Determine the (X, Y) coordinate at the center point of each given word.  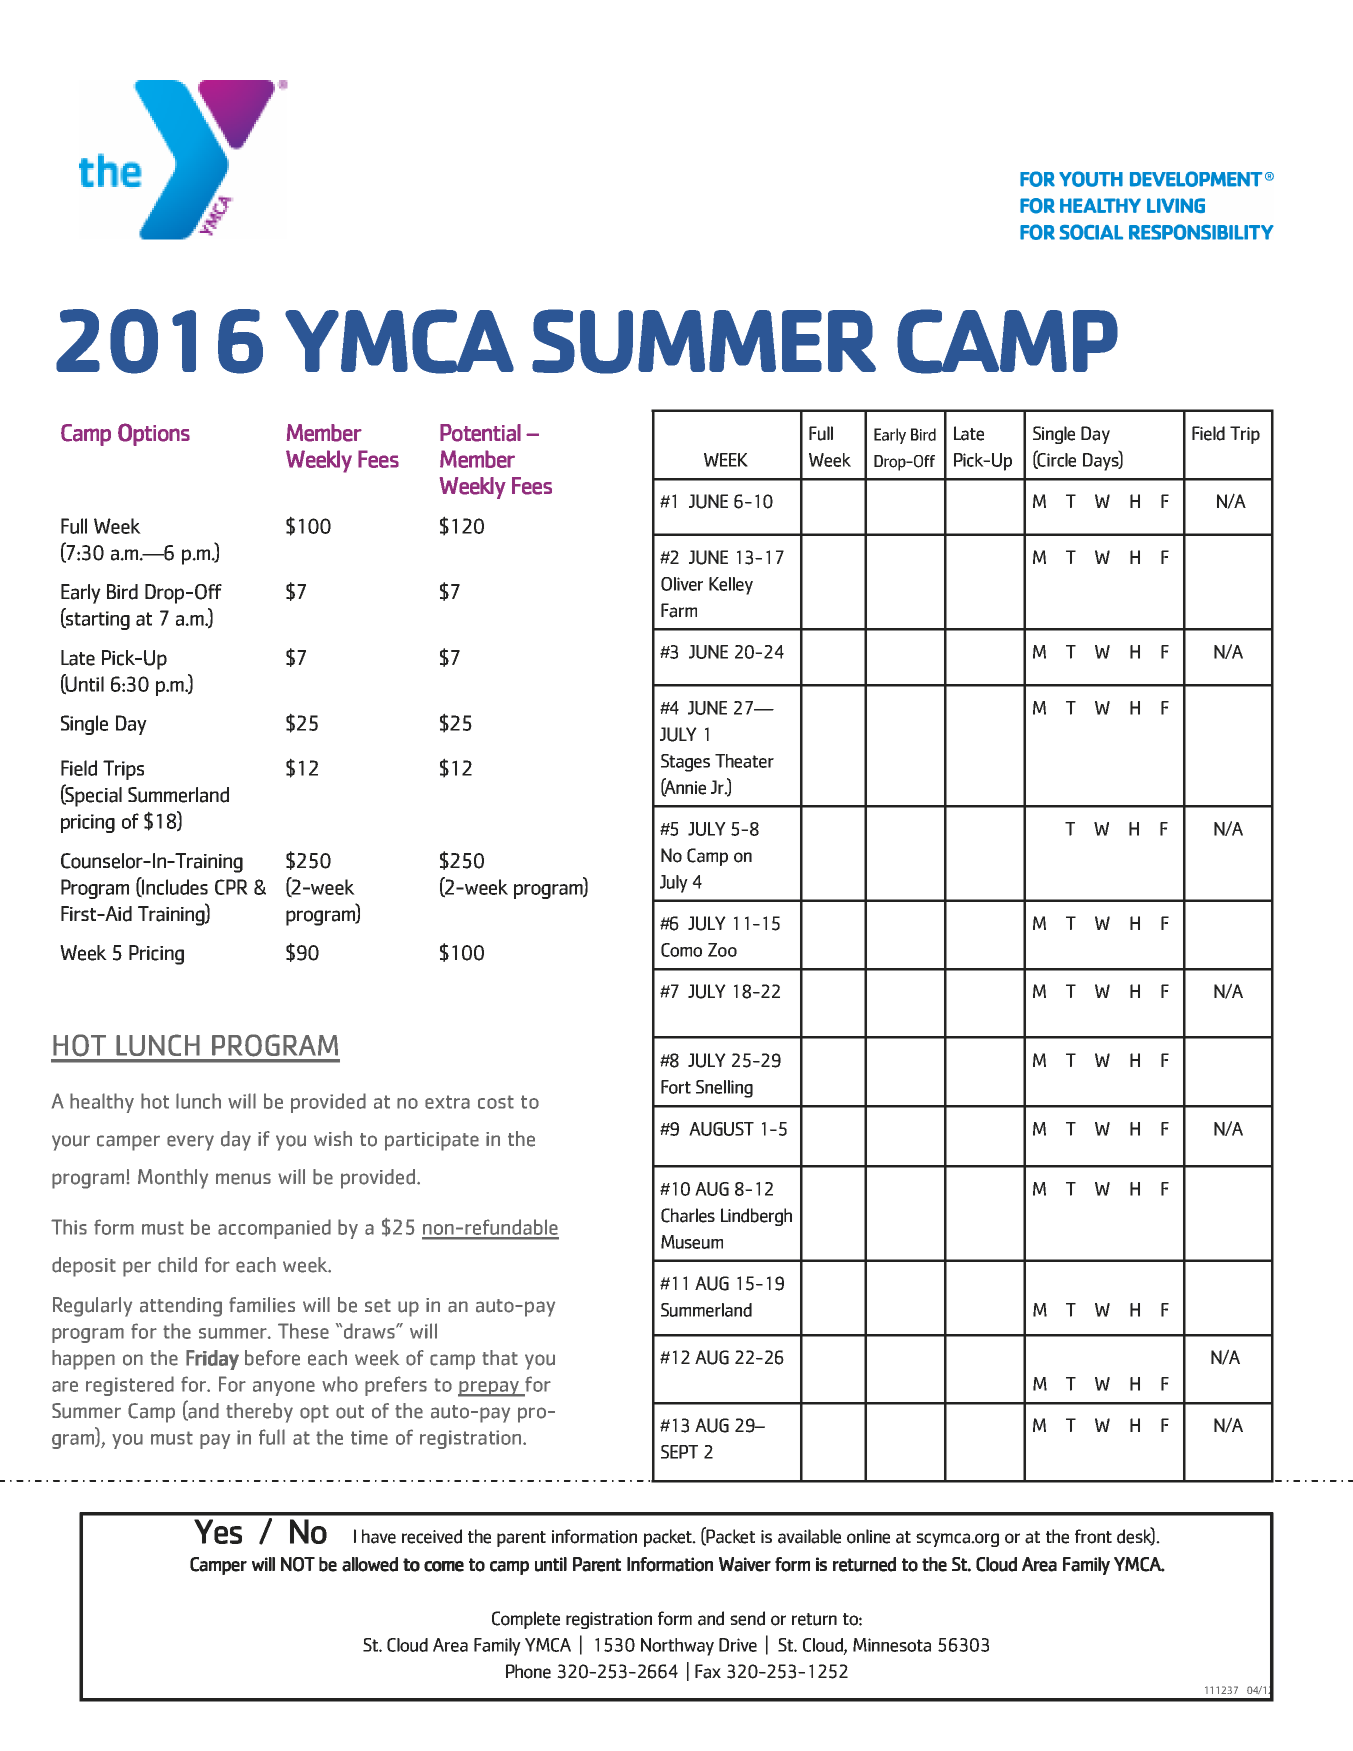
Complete (526, 1620)
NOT (298, 1564)
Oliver (682, 584)
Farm (679, 610)
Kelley (731, 586)
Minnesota (892, 1645)
